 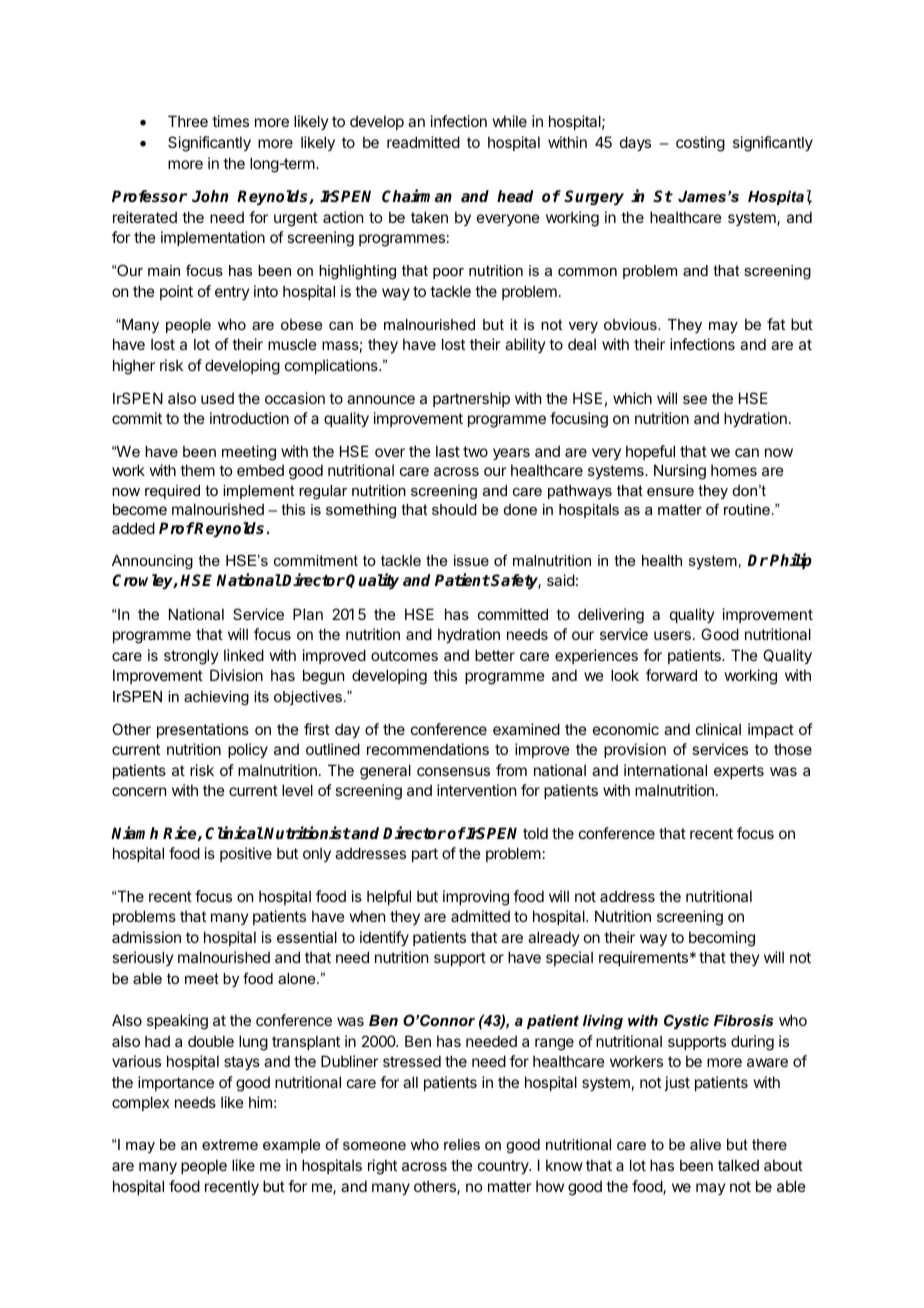 I want to click on alive, so click(x=705, y=1144).
